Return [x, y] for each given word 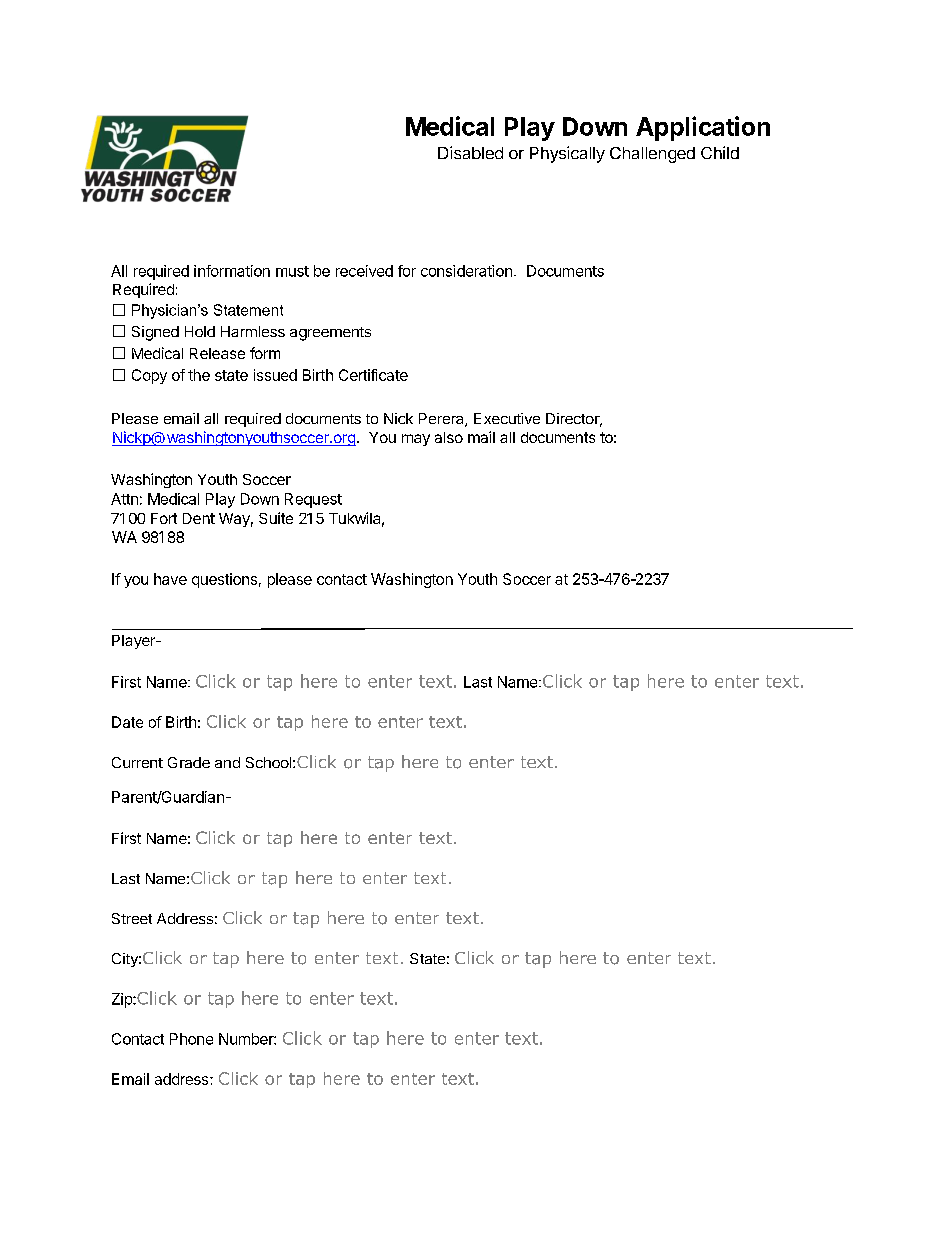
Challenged [652, 155]
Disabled [470, 152]
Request [313, 500]
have [170, 579]
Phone [191, 1039]
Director [574, 420]
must [292, 271]
